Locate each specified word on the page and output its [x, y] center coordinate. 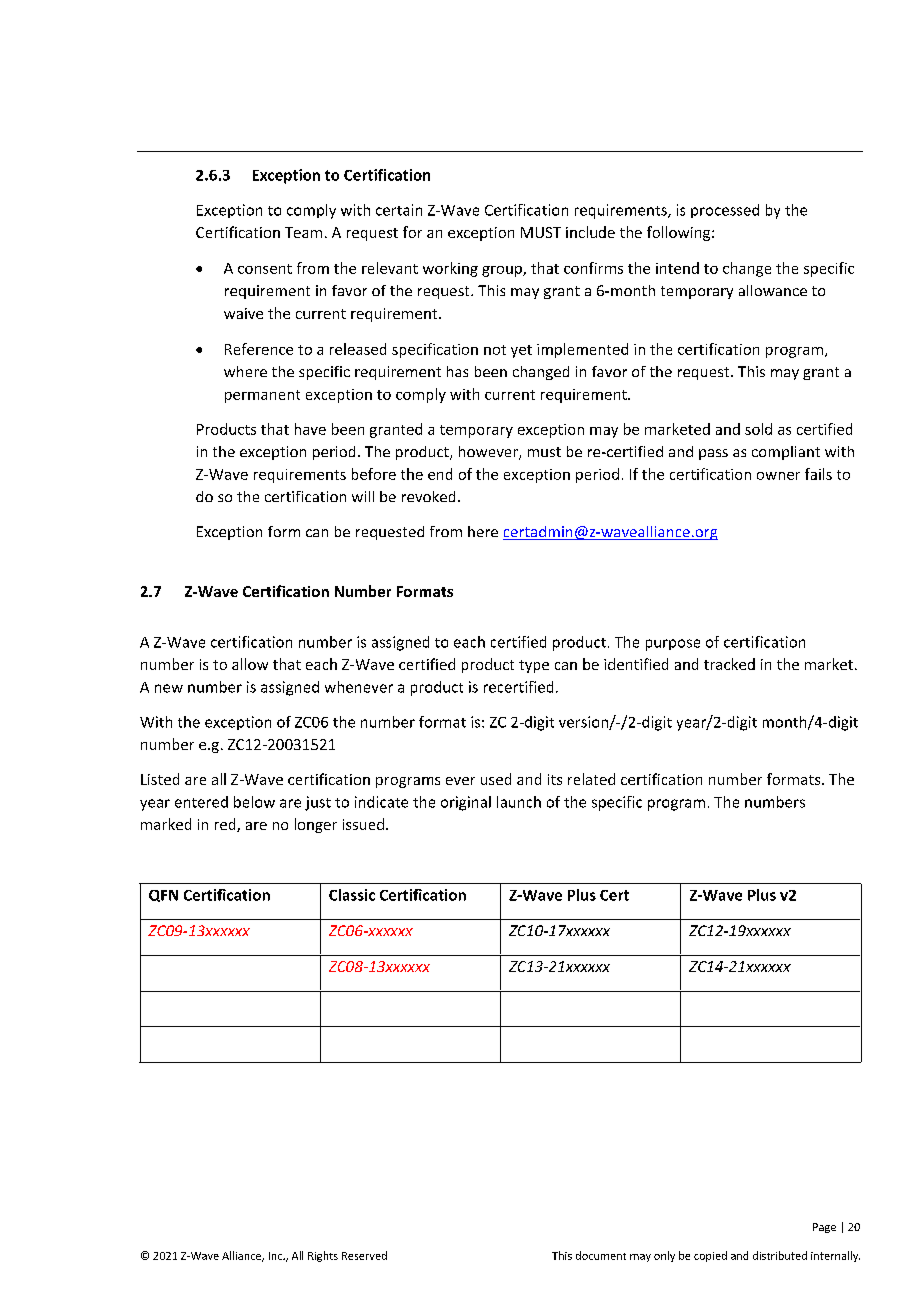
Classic [352, 895]
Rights [323, 1256]
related [591, 779]
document [601, 1255]
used [496, 779]
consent [265, 269]
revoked [428, 496]
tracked [729, 664]
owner [778, 476]
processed [725, 211]
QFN [163, 896]
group [503, 271]
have [310, 429]
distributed [780, 1255]
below [254, 802]
